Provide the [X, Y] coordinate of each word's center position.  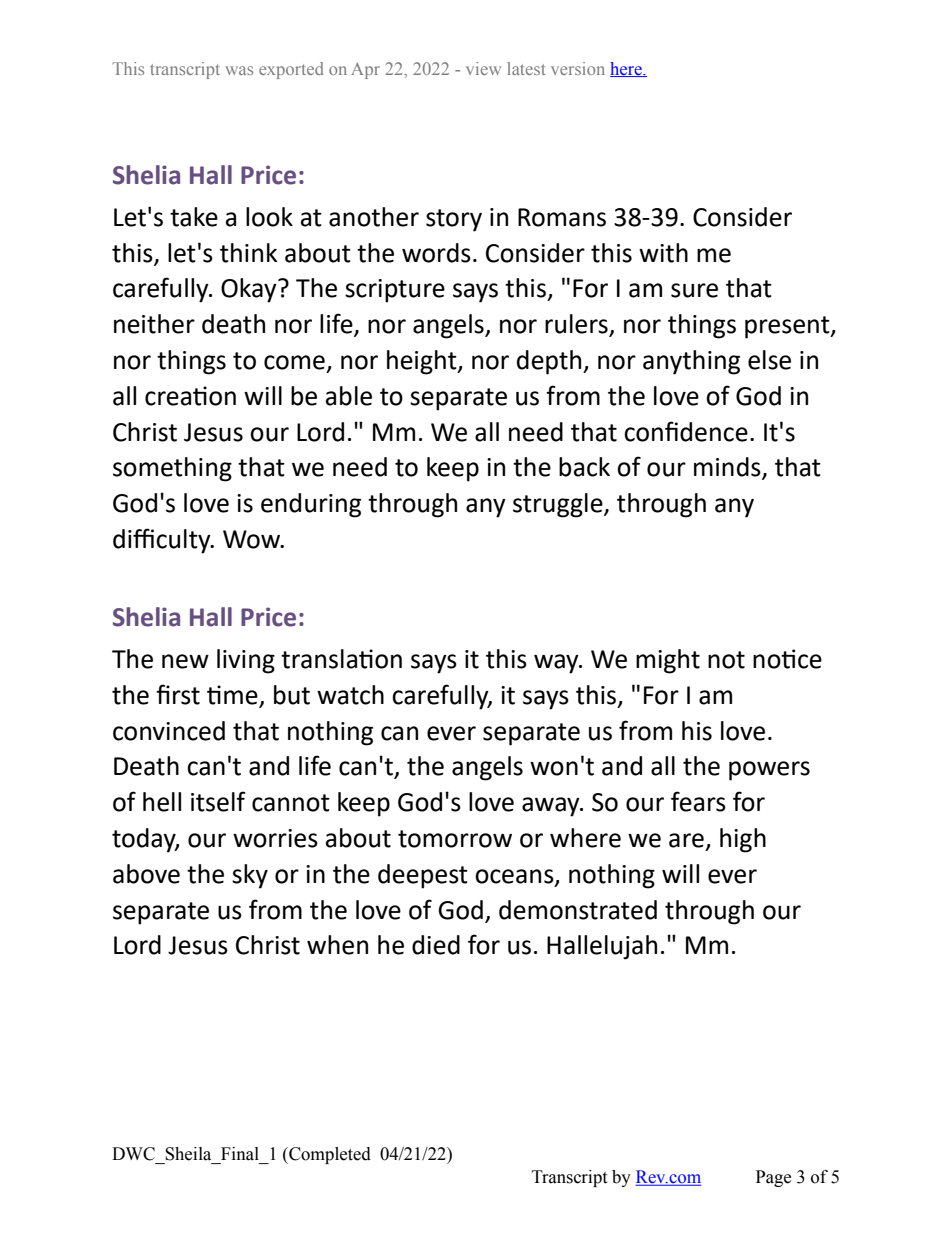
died [436, 945]
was [239, 70]
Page [773, 1178]
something [172, 469]
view [483, 68]
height [423, 362]
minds [728, 468]
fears [698, 801]
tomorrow [455, 839]
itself [218, 801]
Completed [329, 1155]
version [578, 68]
